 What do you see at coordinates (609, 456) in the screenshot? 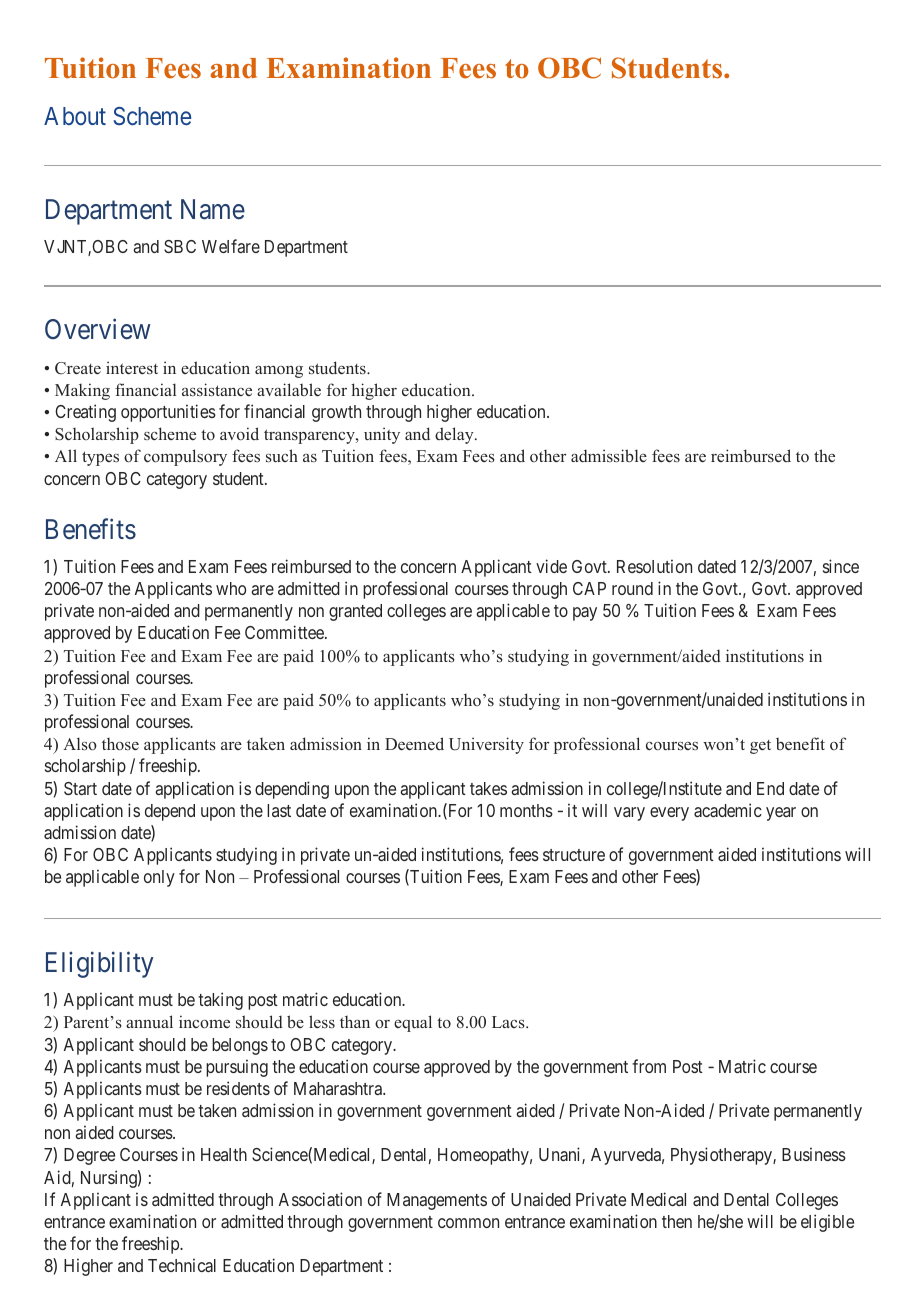
I see `admissible` at bounding box center [609, 456].
